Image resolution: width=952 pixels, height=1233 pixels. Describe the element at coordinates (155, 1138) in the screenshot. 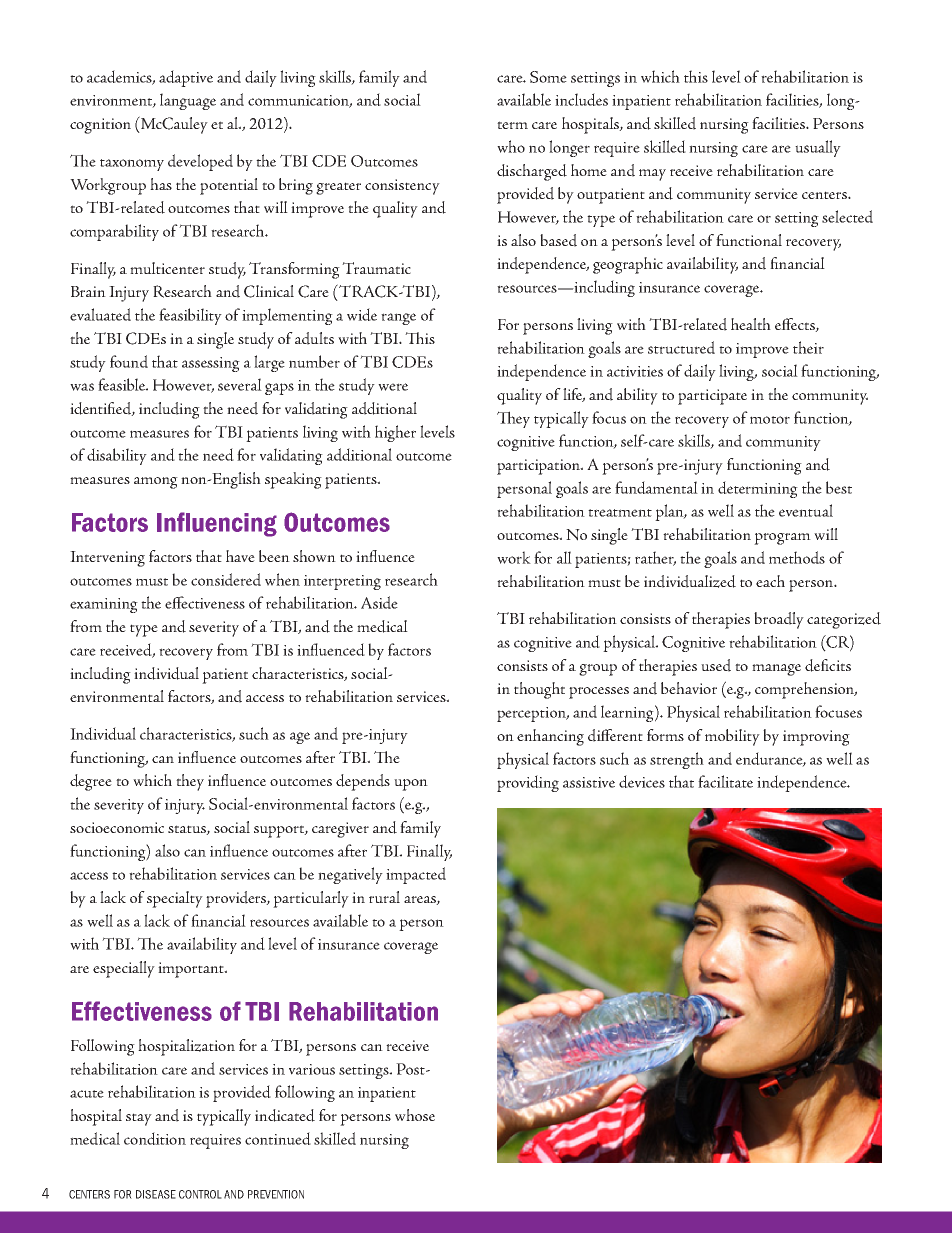

I see `condition` at that location.
